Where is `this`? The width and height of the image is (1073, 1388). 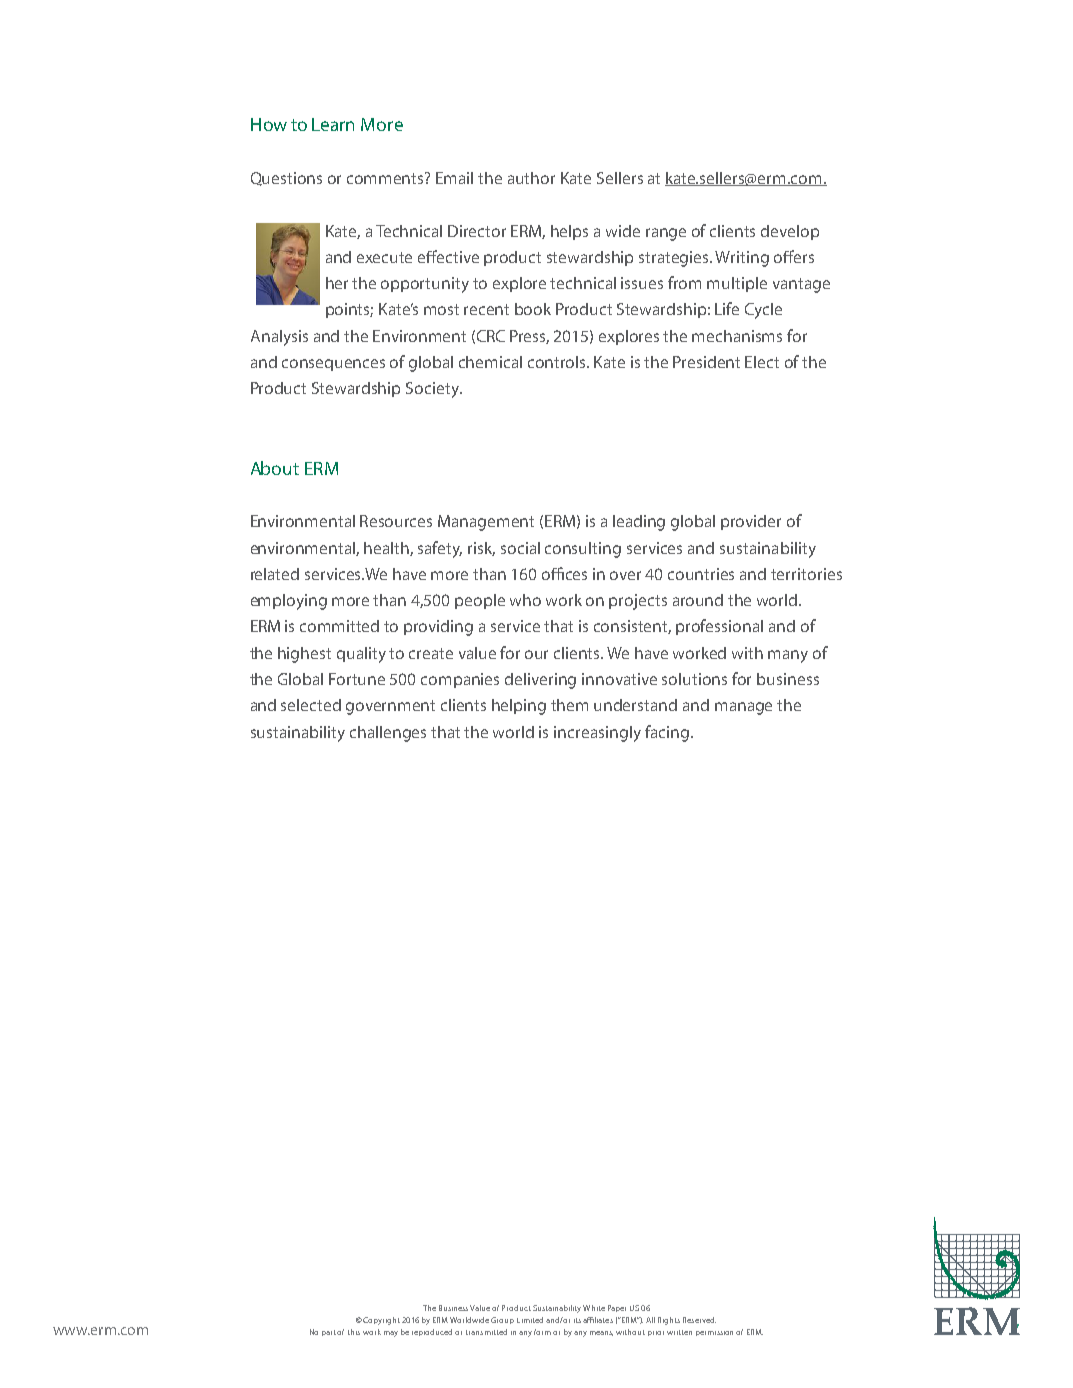 this is located at coordinates (354, 1332).
